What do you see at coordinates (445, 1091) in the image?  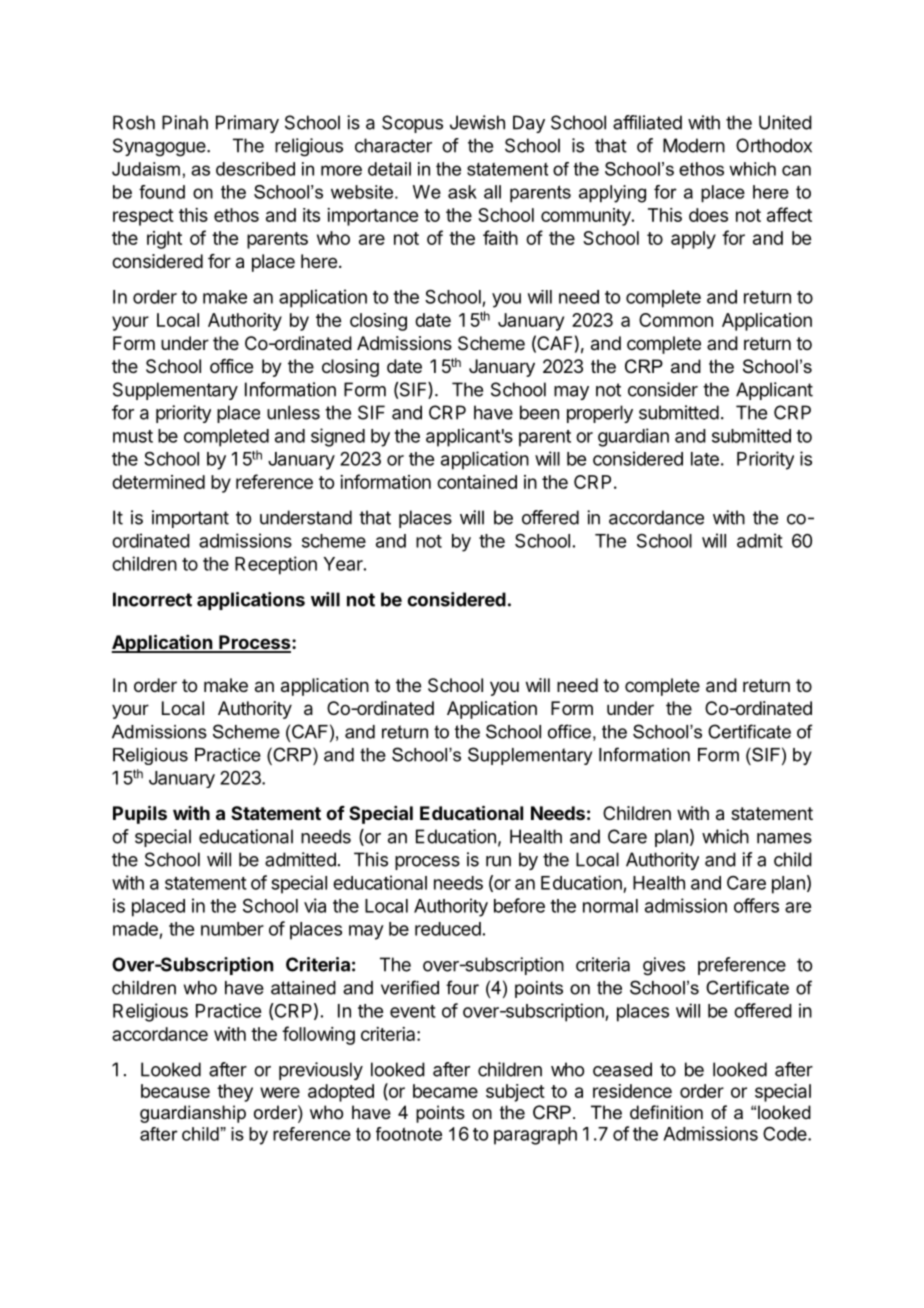 I see `became` at bounding box center [445, 1091].
